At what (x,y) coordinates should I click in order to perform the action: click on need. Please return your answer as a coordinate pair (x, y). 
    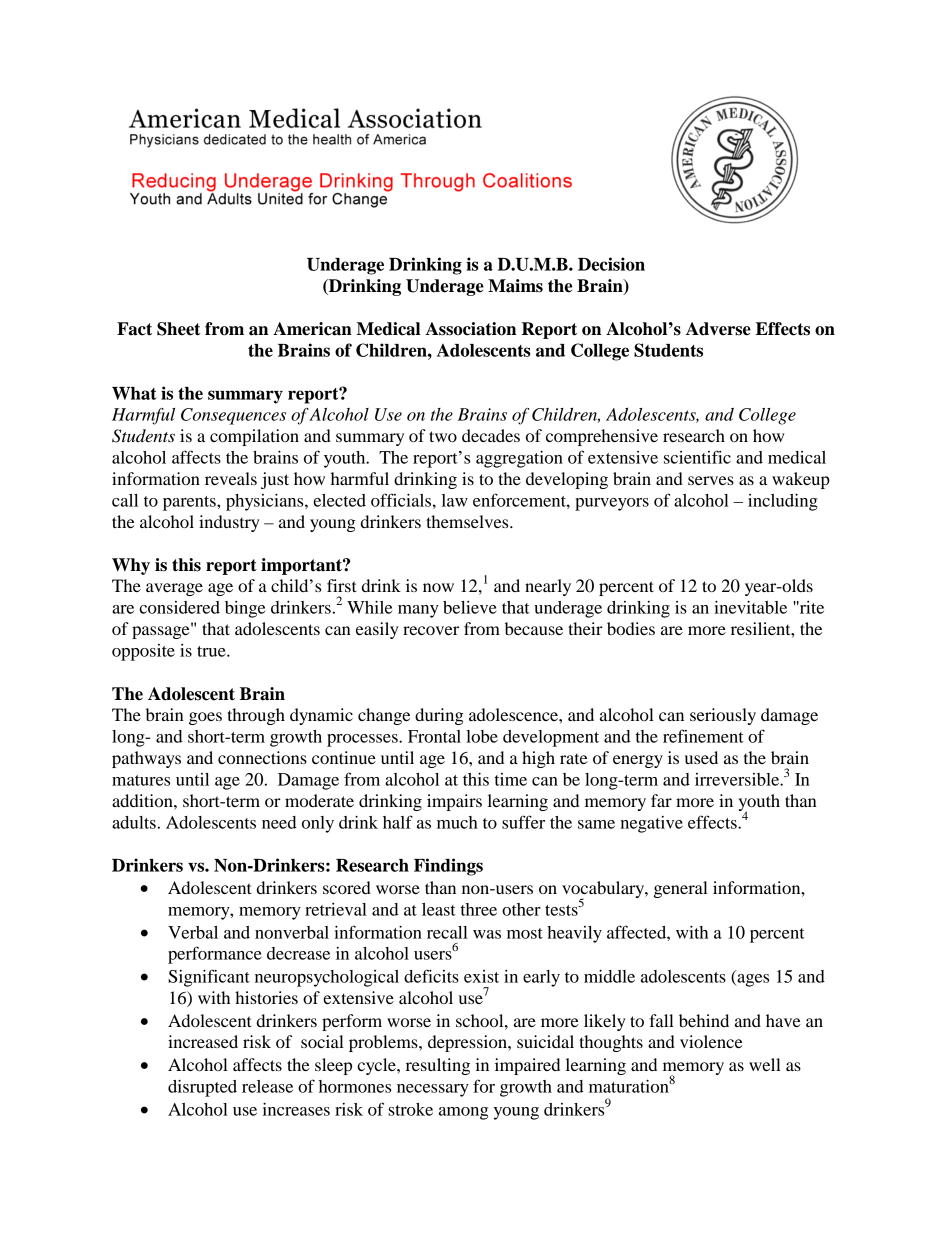
    Looking at the image, I should click on (279, 822).
